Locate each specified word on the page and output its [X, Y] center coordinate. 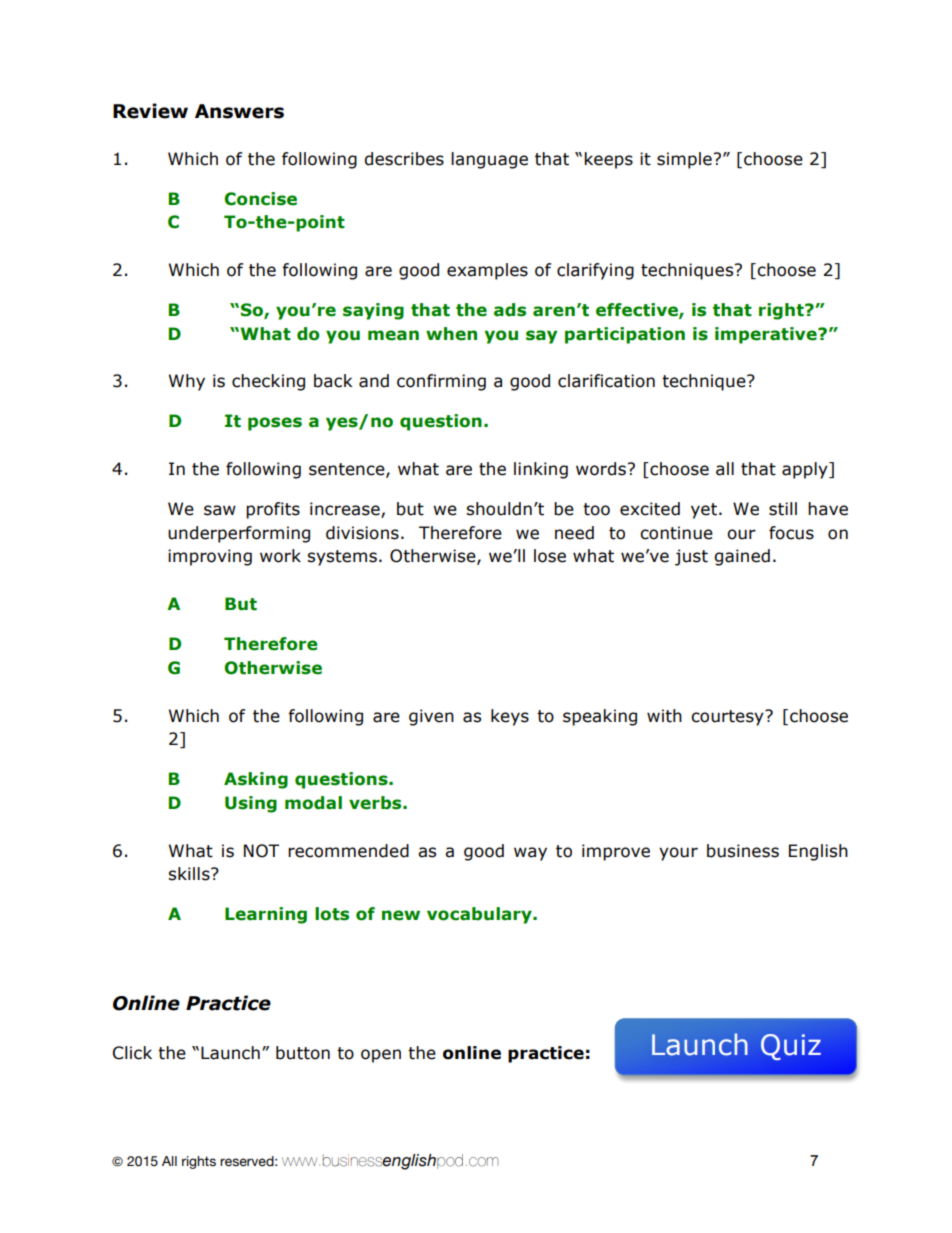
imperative [767, 335]
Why [187, 382]
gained [742, 557]
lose [550, 556]
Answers [239, 111]
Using [251, 804]
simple [684, 160]
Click [132, 1053]
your [678, 854]
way [530, 854]
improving [210, 557]
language [489, 160]
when [451, 334]
